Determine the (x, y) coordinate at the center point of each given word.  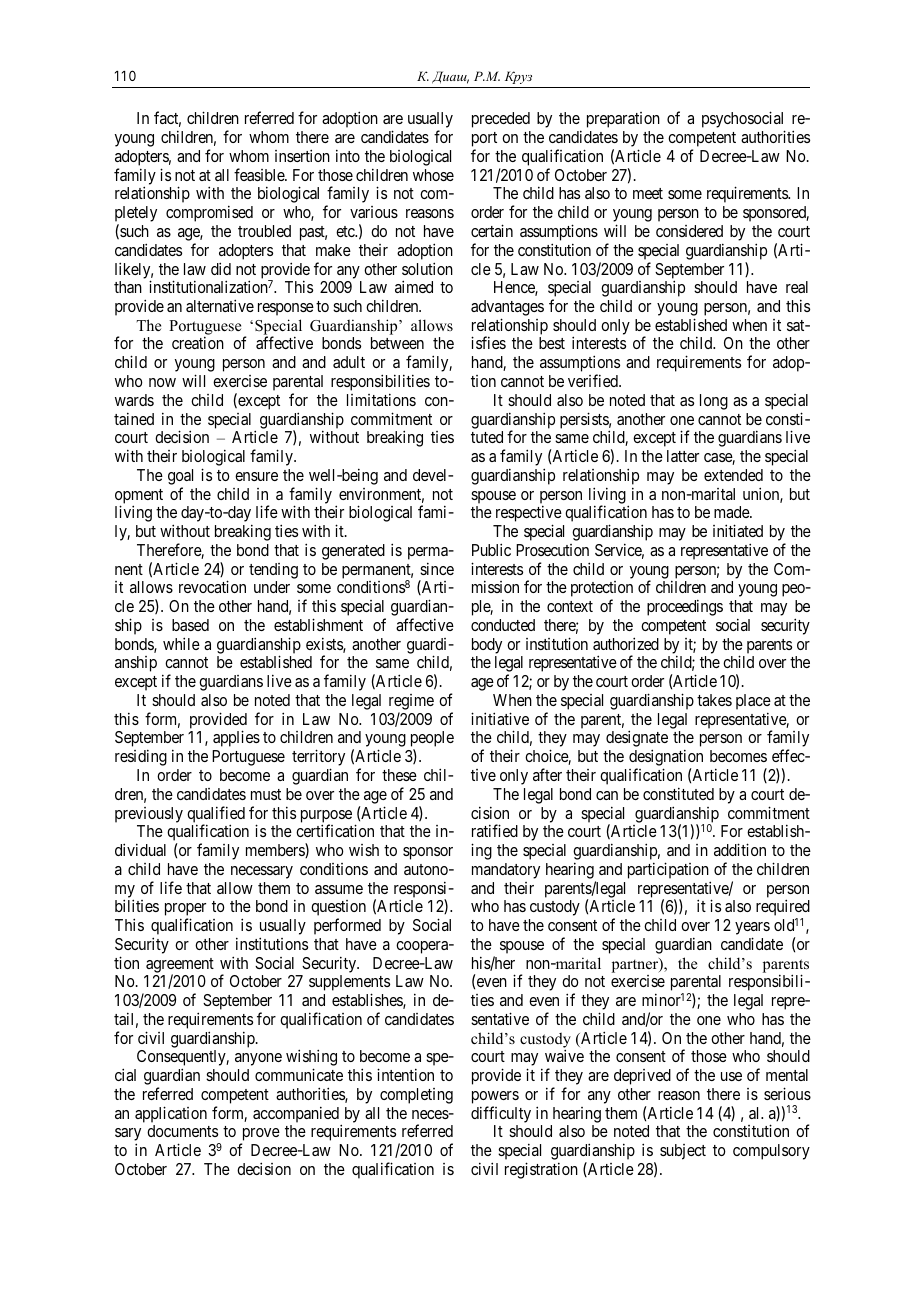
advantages (507, 309)
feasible (260, 174)
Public (491, 549)
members (276, 850)
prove (260, 1136)
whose (433, 175)
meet (648, 193)
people (432, 740)
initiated (738, 530)
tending (273, 571)
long (714, 402)
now (162, 382)
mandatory (506, 871)
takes (714, 700)
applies (236, 738)
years (752, 930)
